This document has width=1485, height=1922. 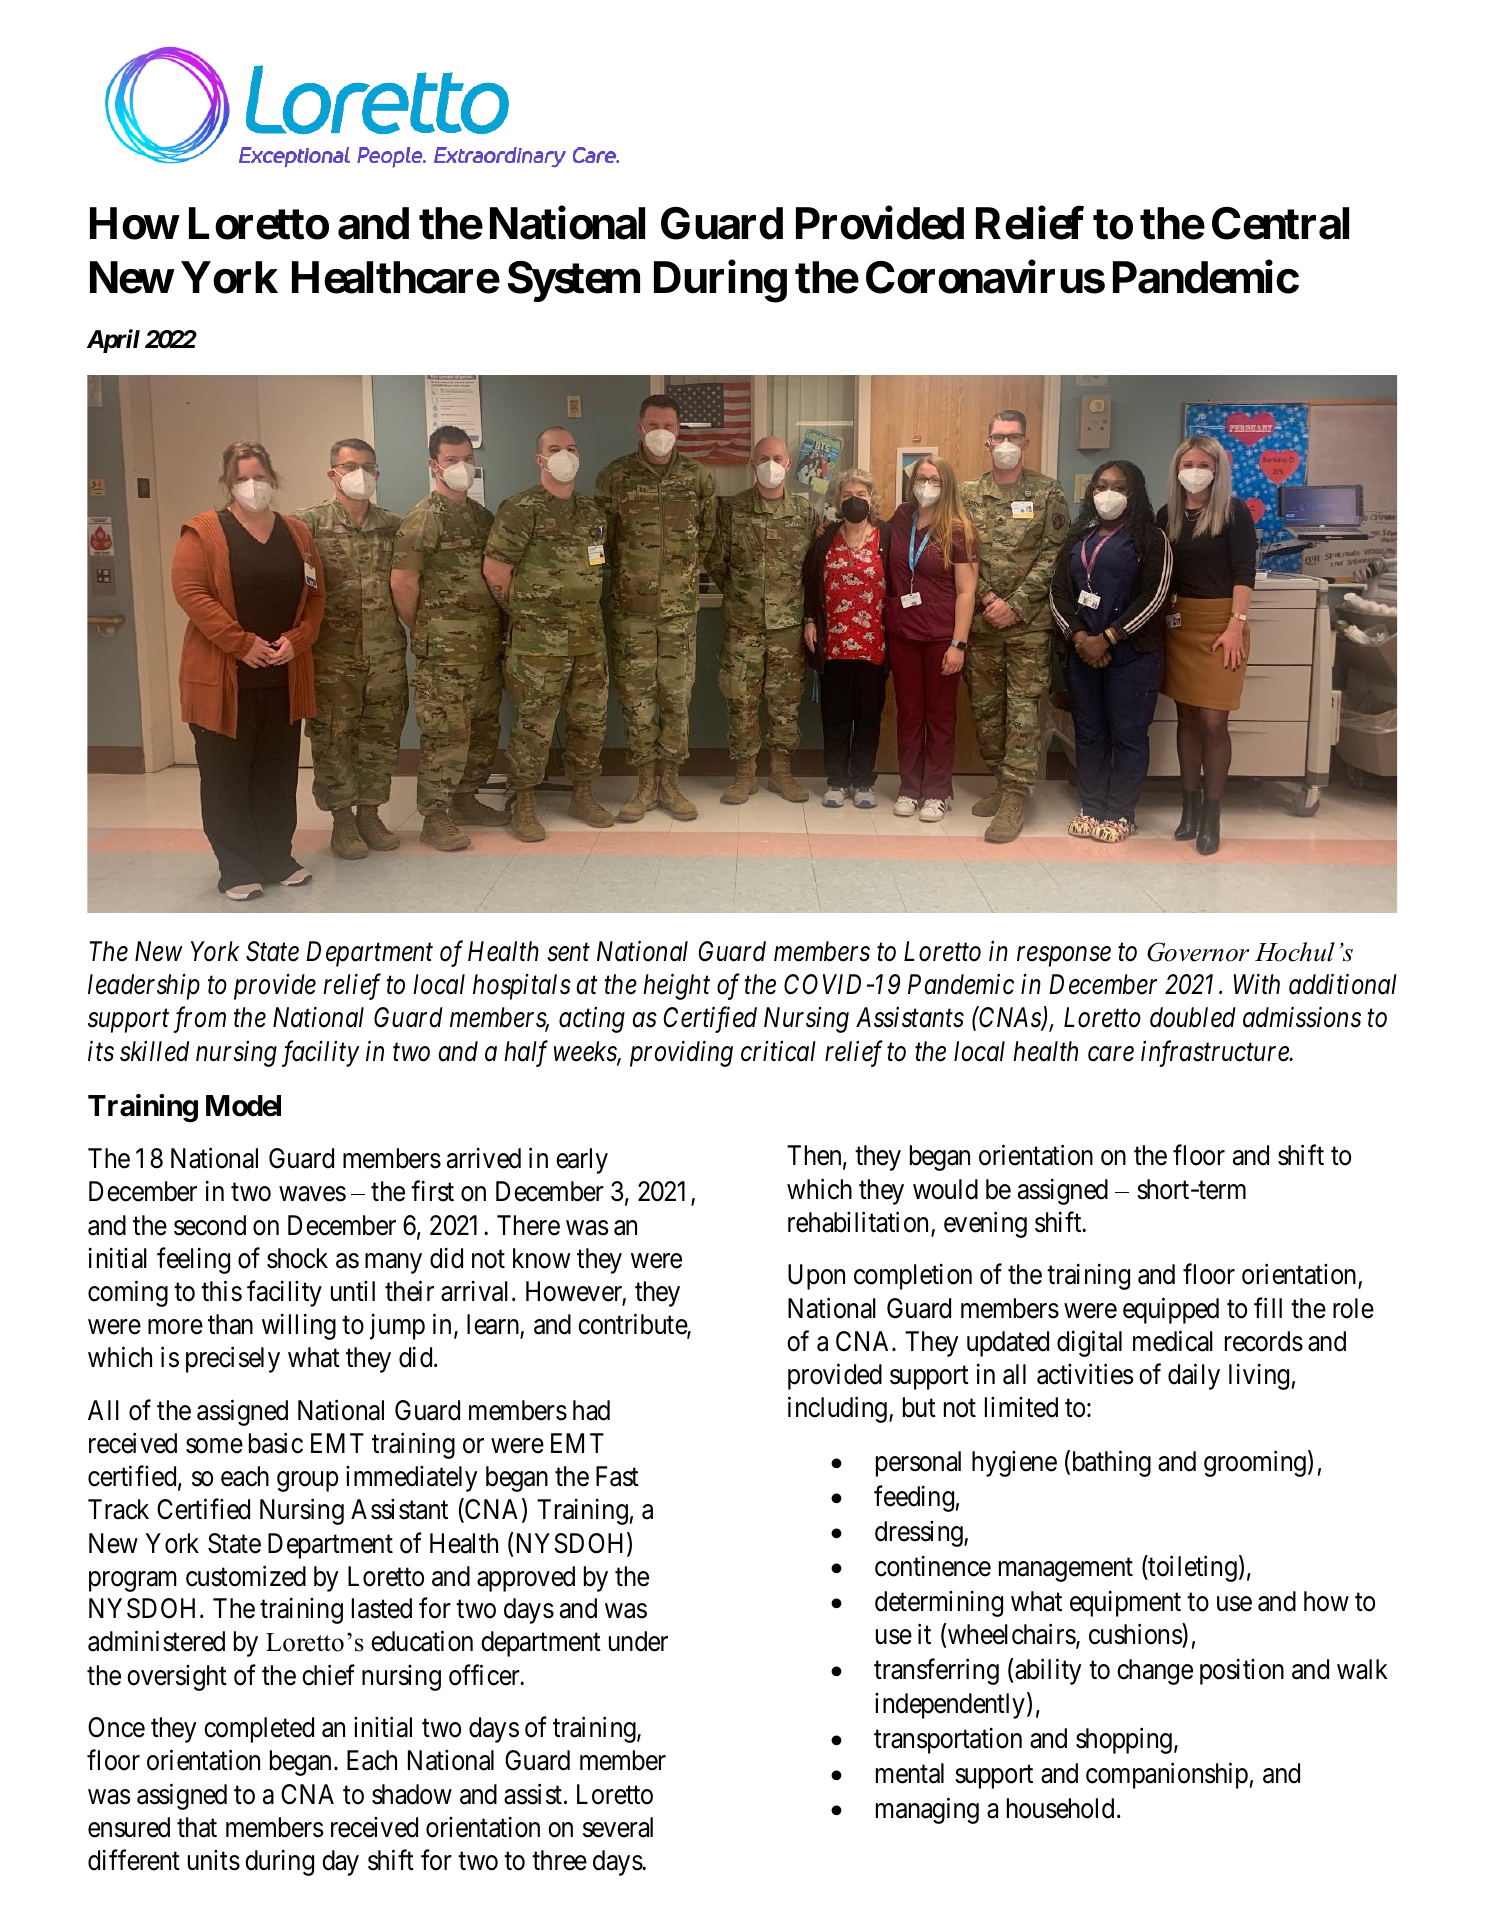 I want to click on System, so click(x=574, y=281).
